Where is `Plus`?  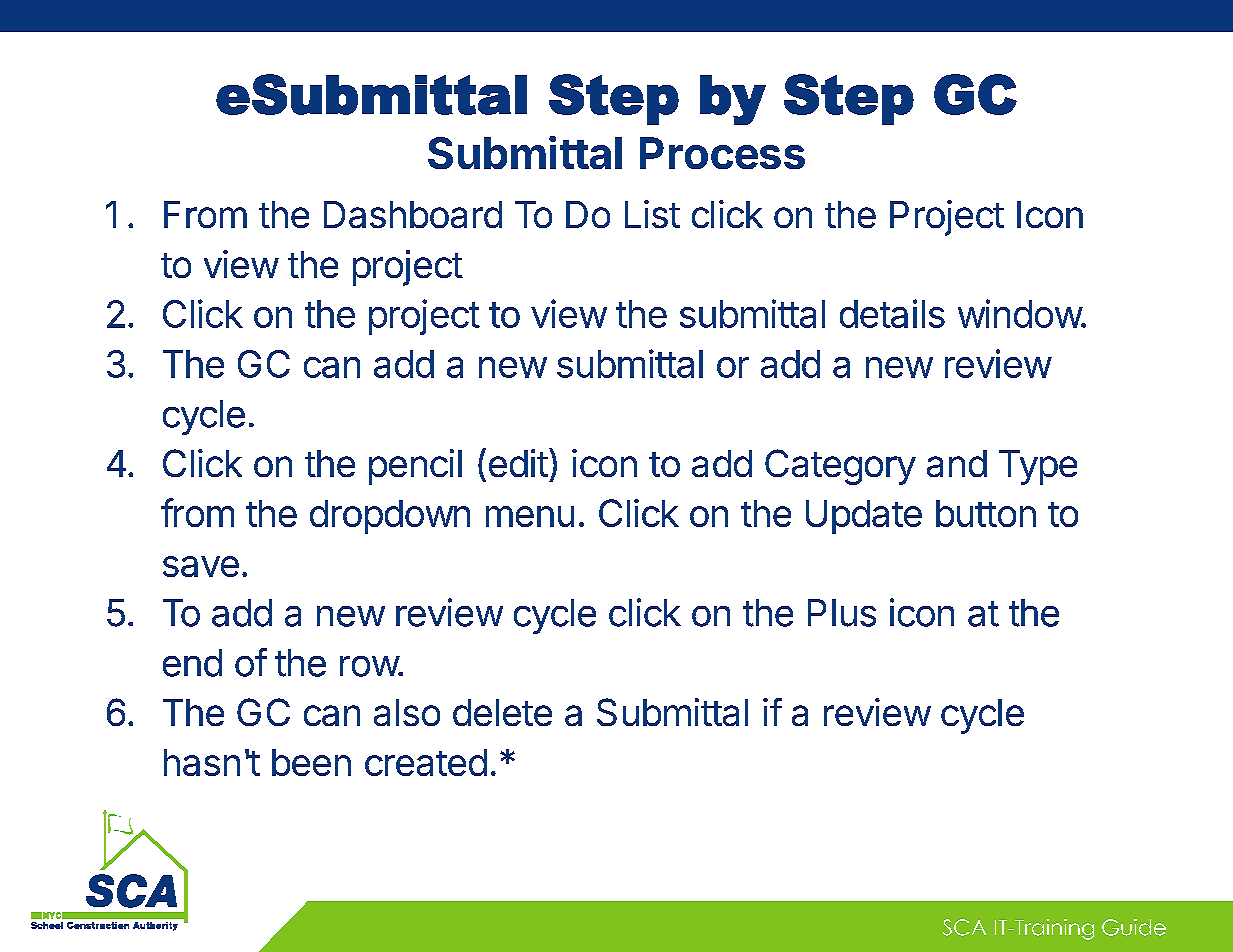
Plus is located at coordinates (842, 613).
